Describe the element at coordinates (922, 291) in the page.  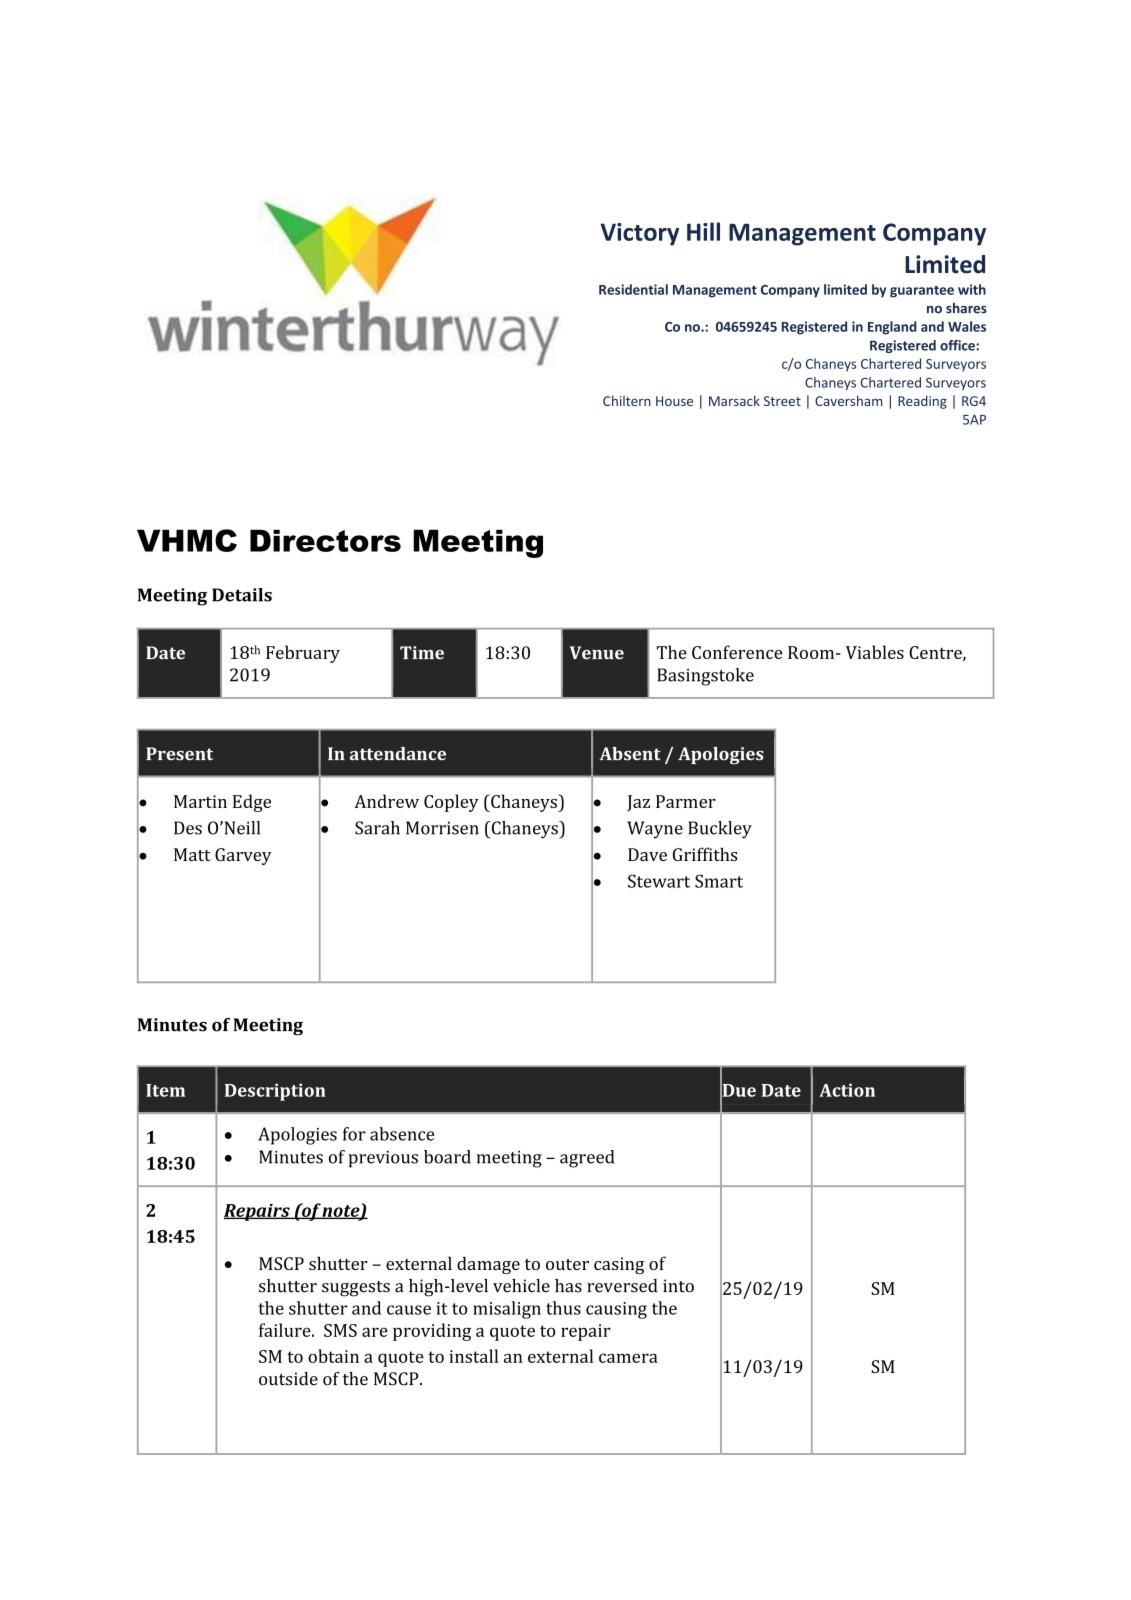
I see `guarantee` at that location.
